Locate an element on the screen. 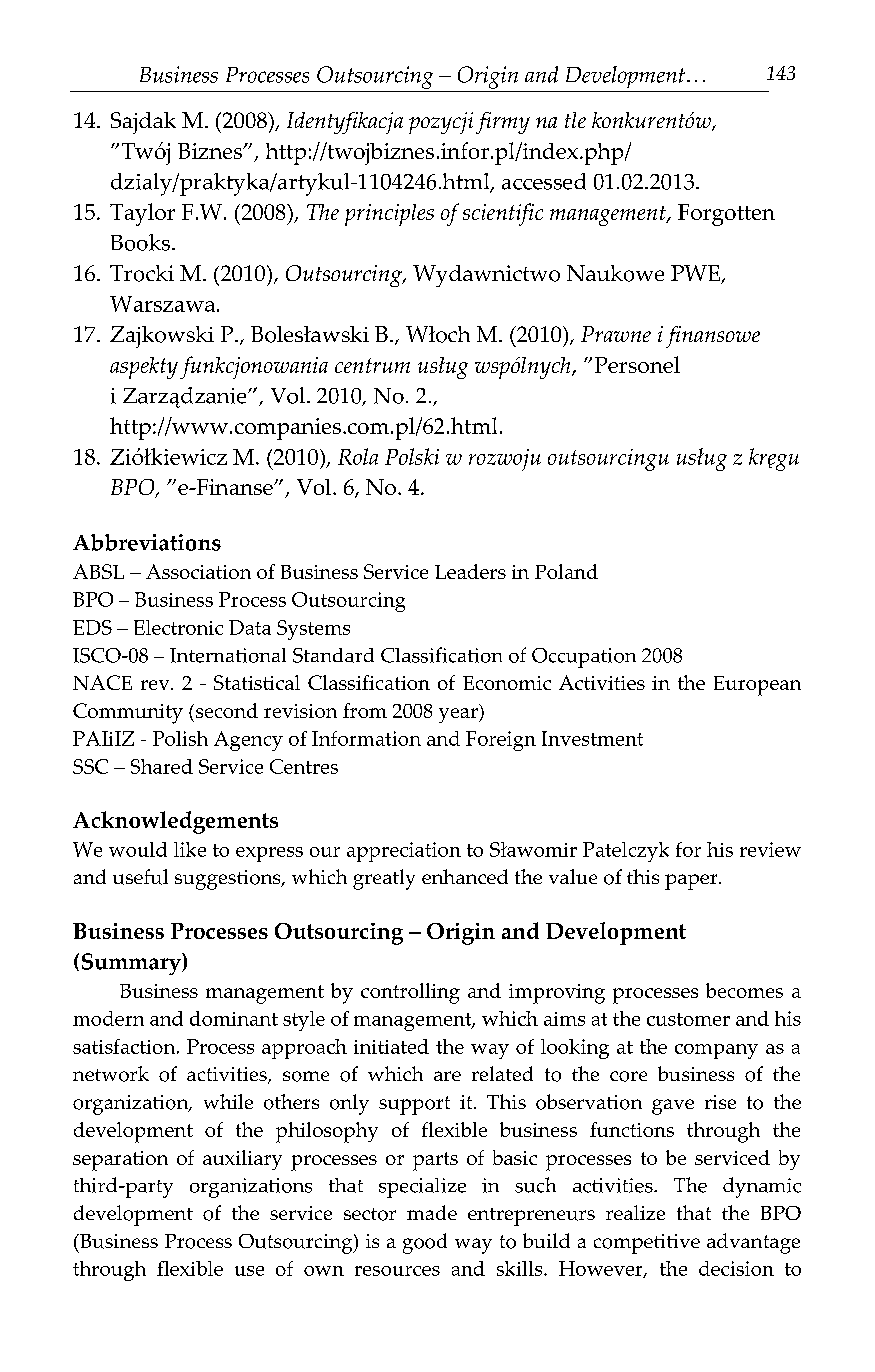 This screenshot has width=875, height=1372. principles is located at coordinates (389, 215).
